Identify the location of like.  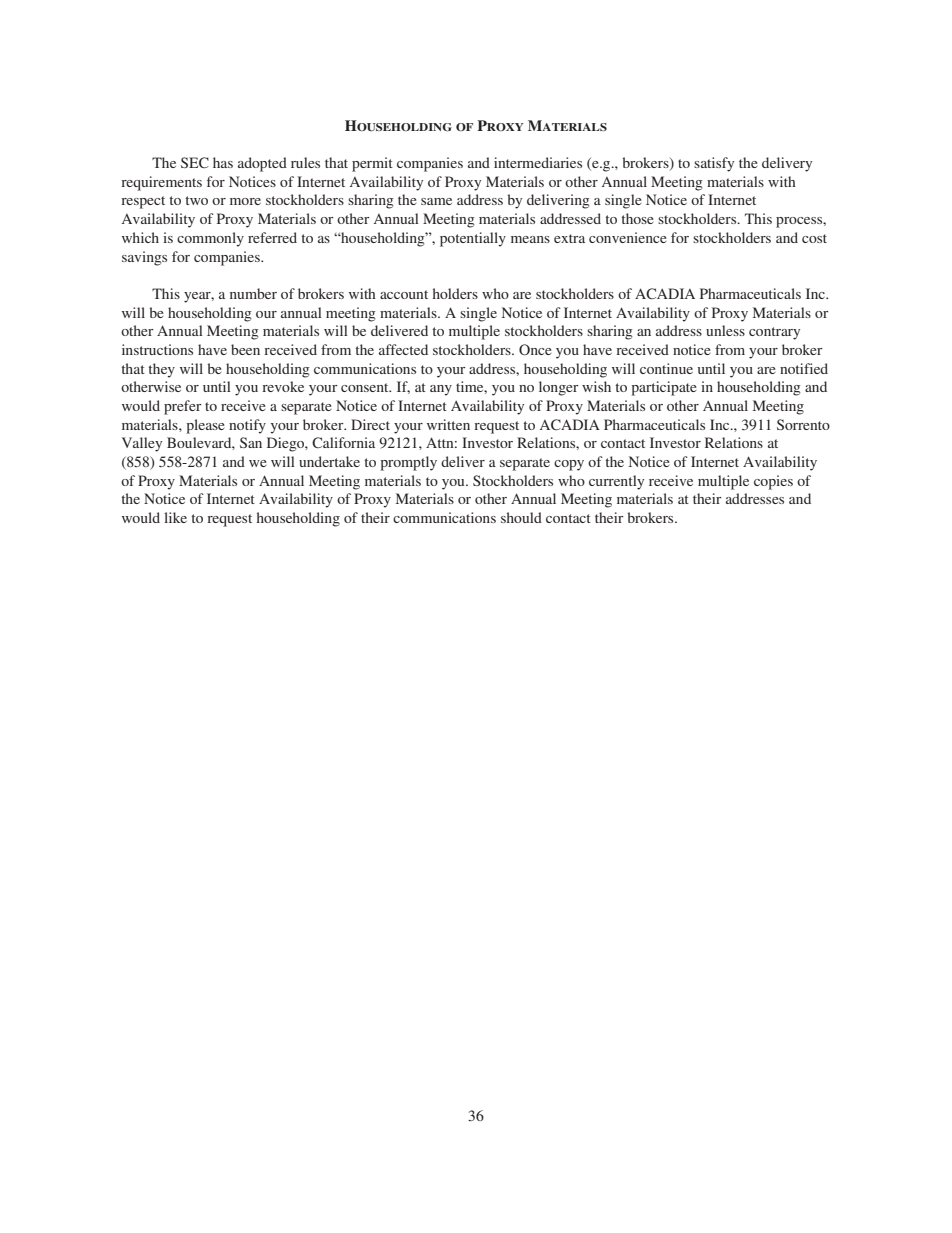
(175, 517).
